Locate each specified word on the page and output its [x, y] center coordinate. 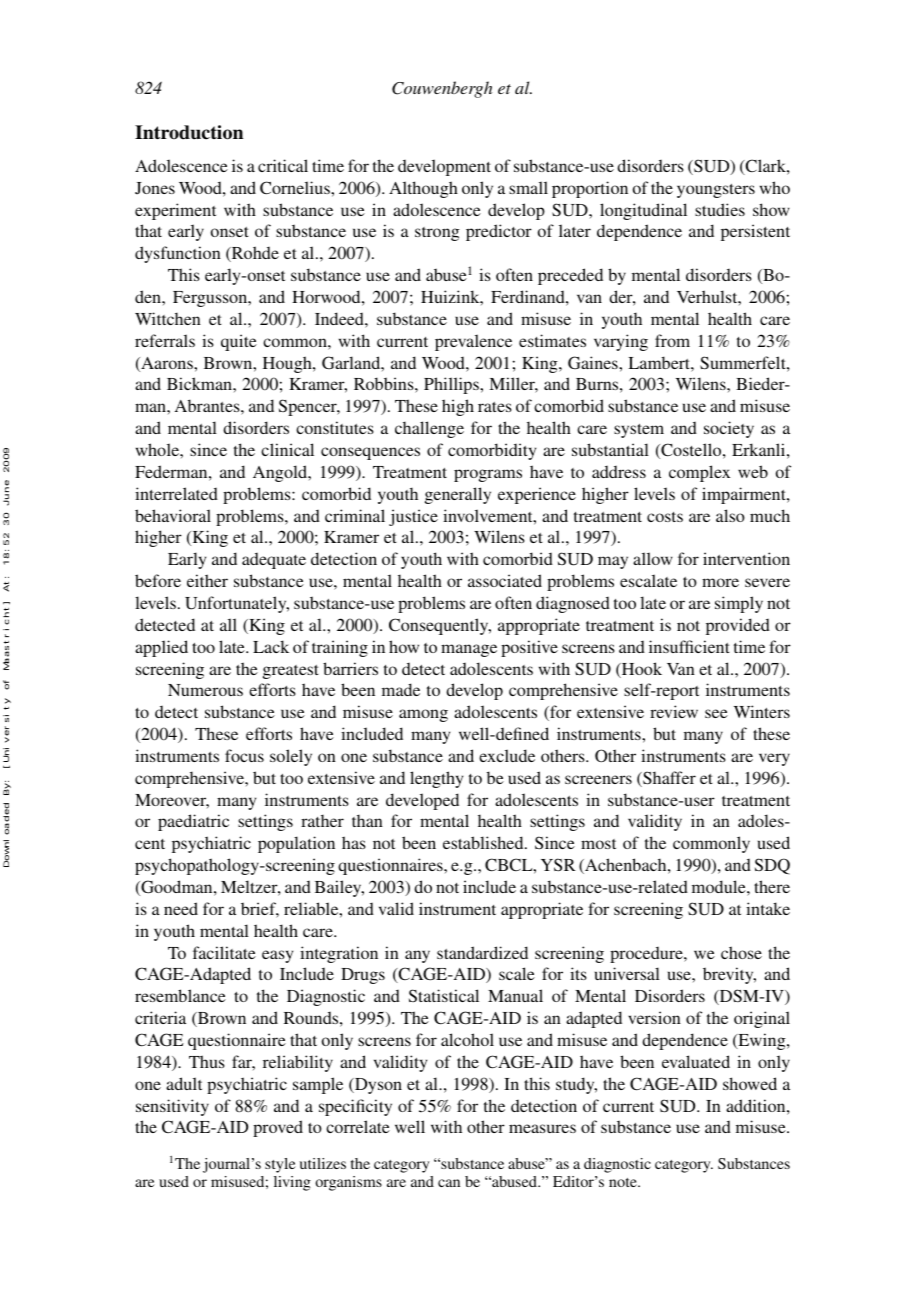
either [207, 580]
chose [741, 952]
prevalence [473, 342]
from [672, 340]
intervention [746, 558]
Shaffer [668, 779]
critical [283, 165]
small [528, 187]
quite [239, 342]
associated [505, 580]
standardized [482, 952]
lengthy [436, 779]
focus [244, 755]
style [280, 1165]
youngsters [716, 191]
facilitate [224, 952]
